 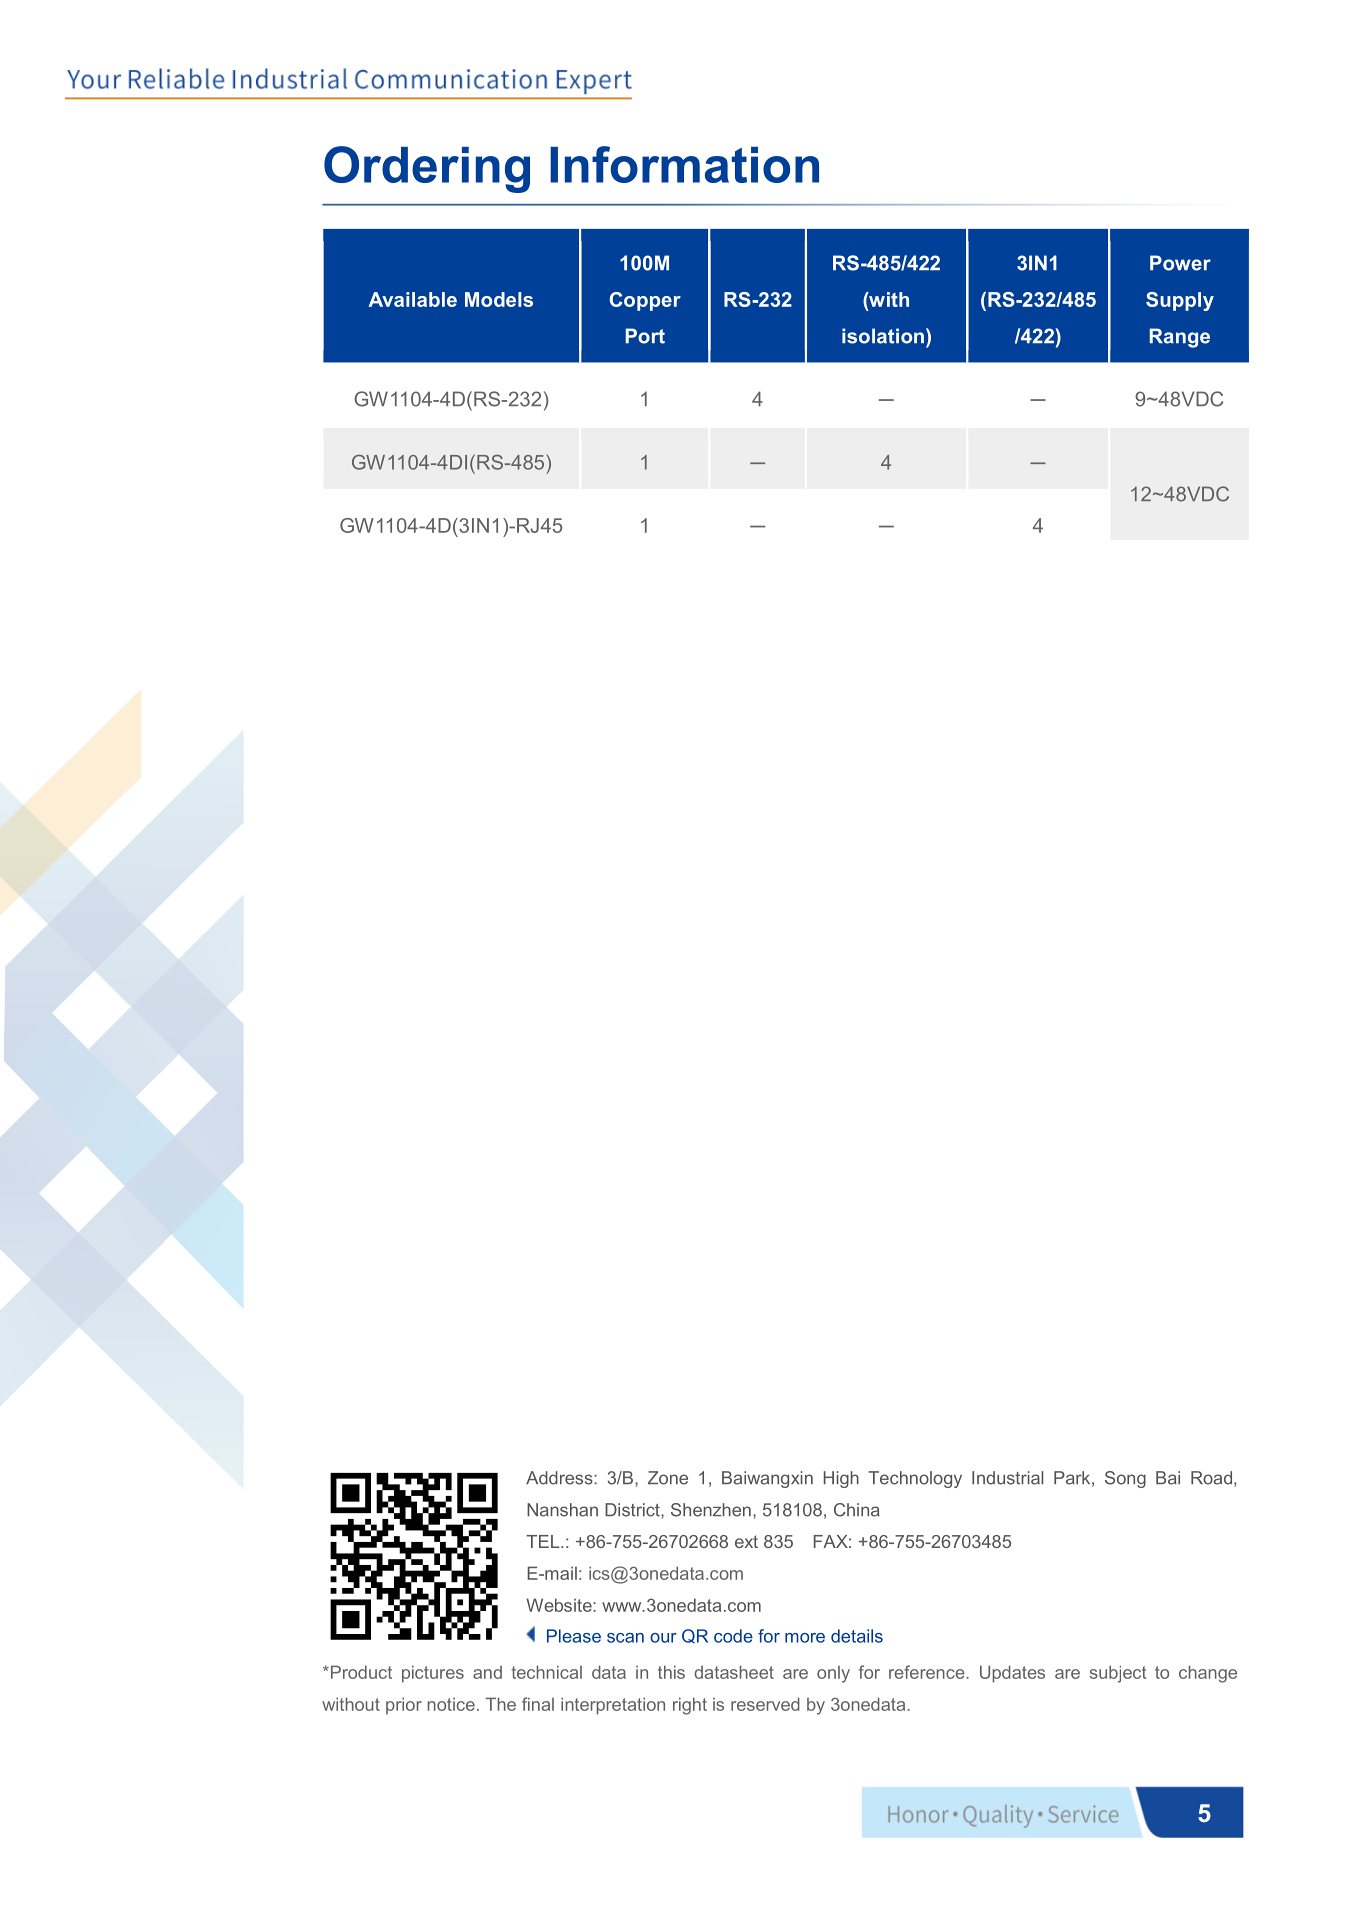 I want to click on Ordering, so click(x=427, y=169).
